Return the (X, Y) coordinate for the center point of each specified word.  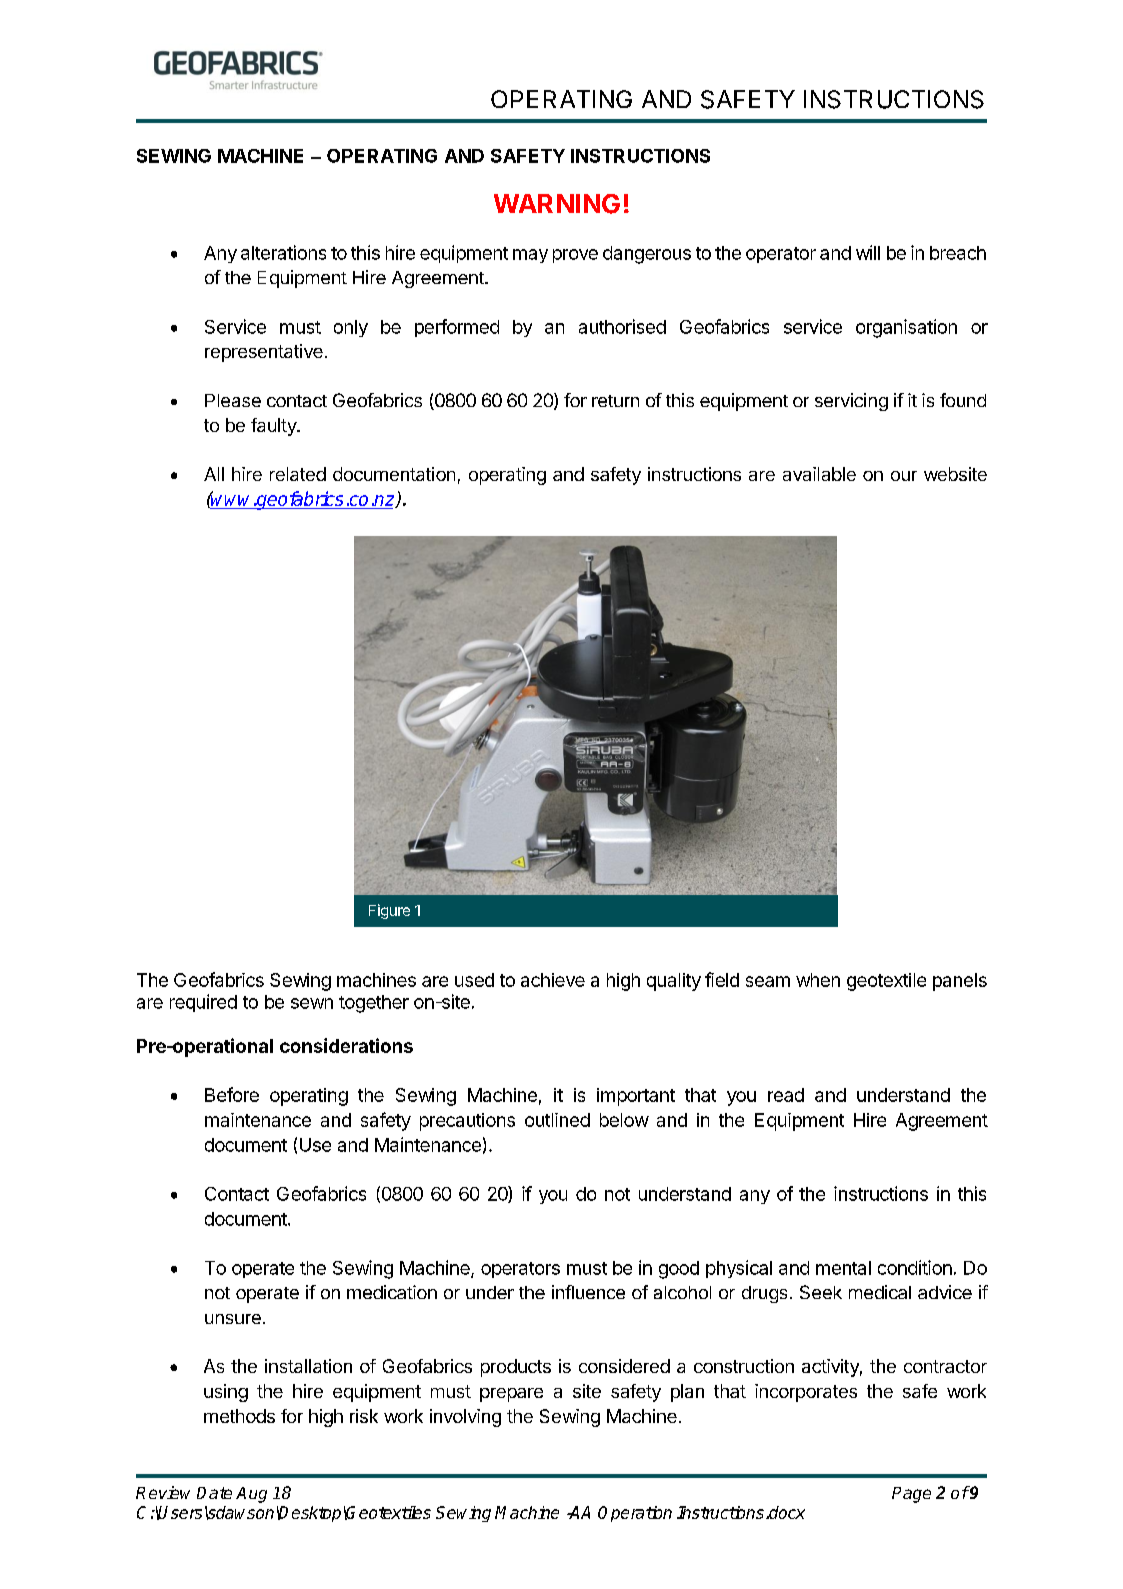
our (904, 476)
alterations (283, 252)
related (298, 474)
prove (575, 256)
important (636, 1097)
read (786, 1095)
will (868, 252)
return (615, 401)
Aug (251, 1495)
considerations (346, 1045)
